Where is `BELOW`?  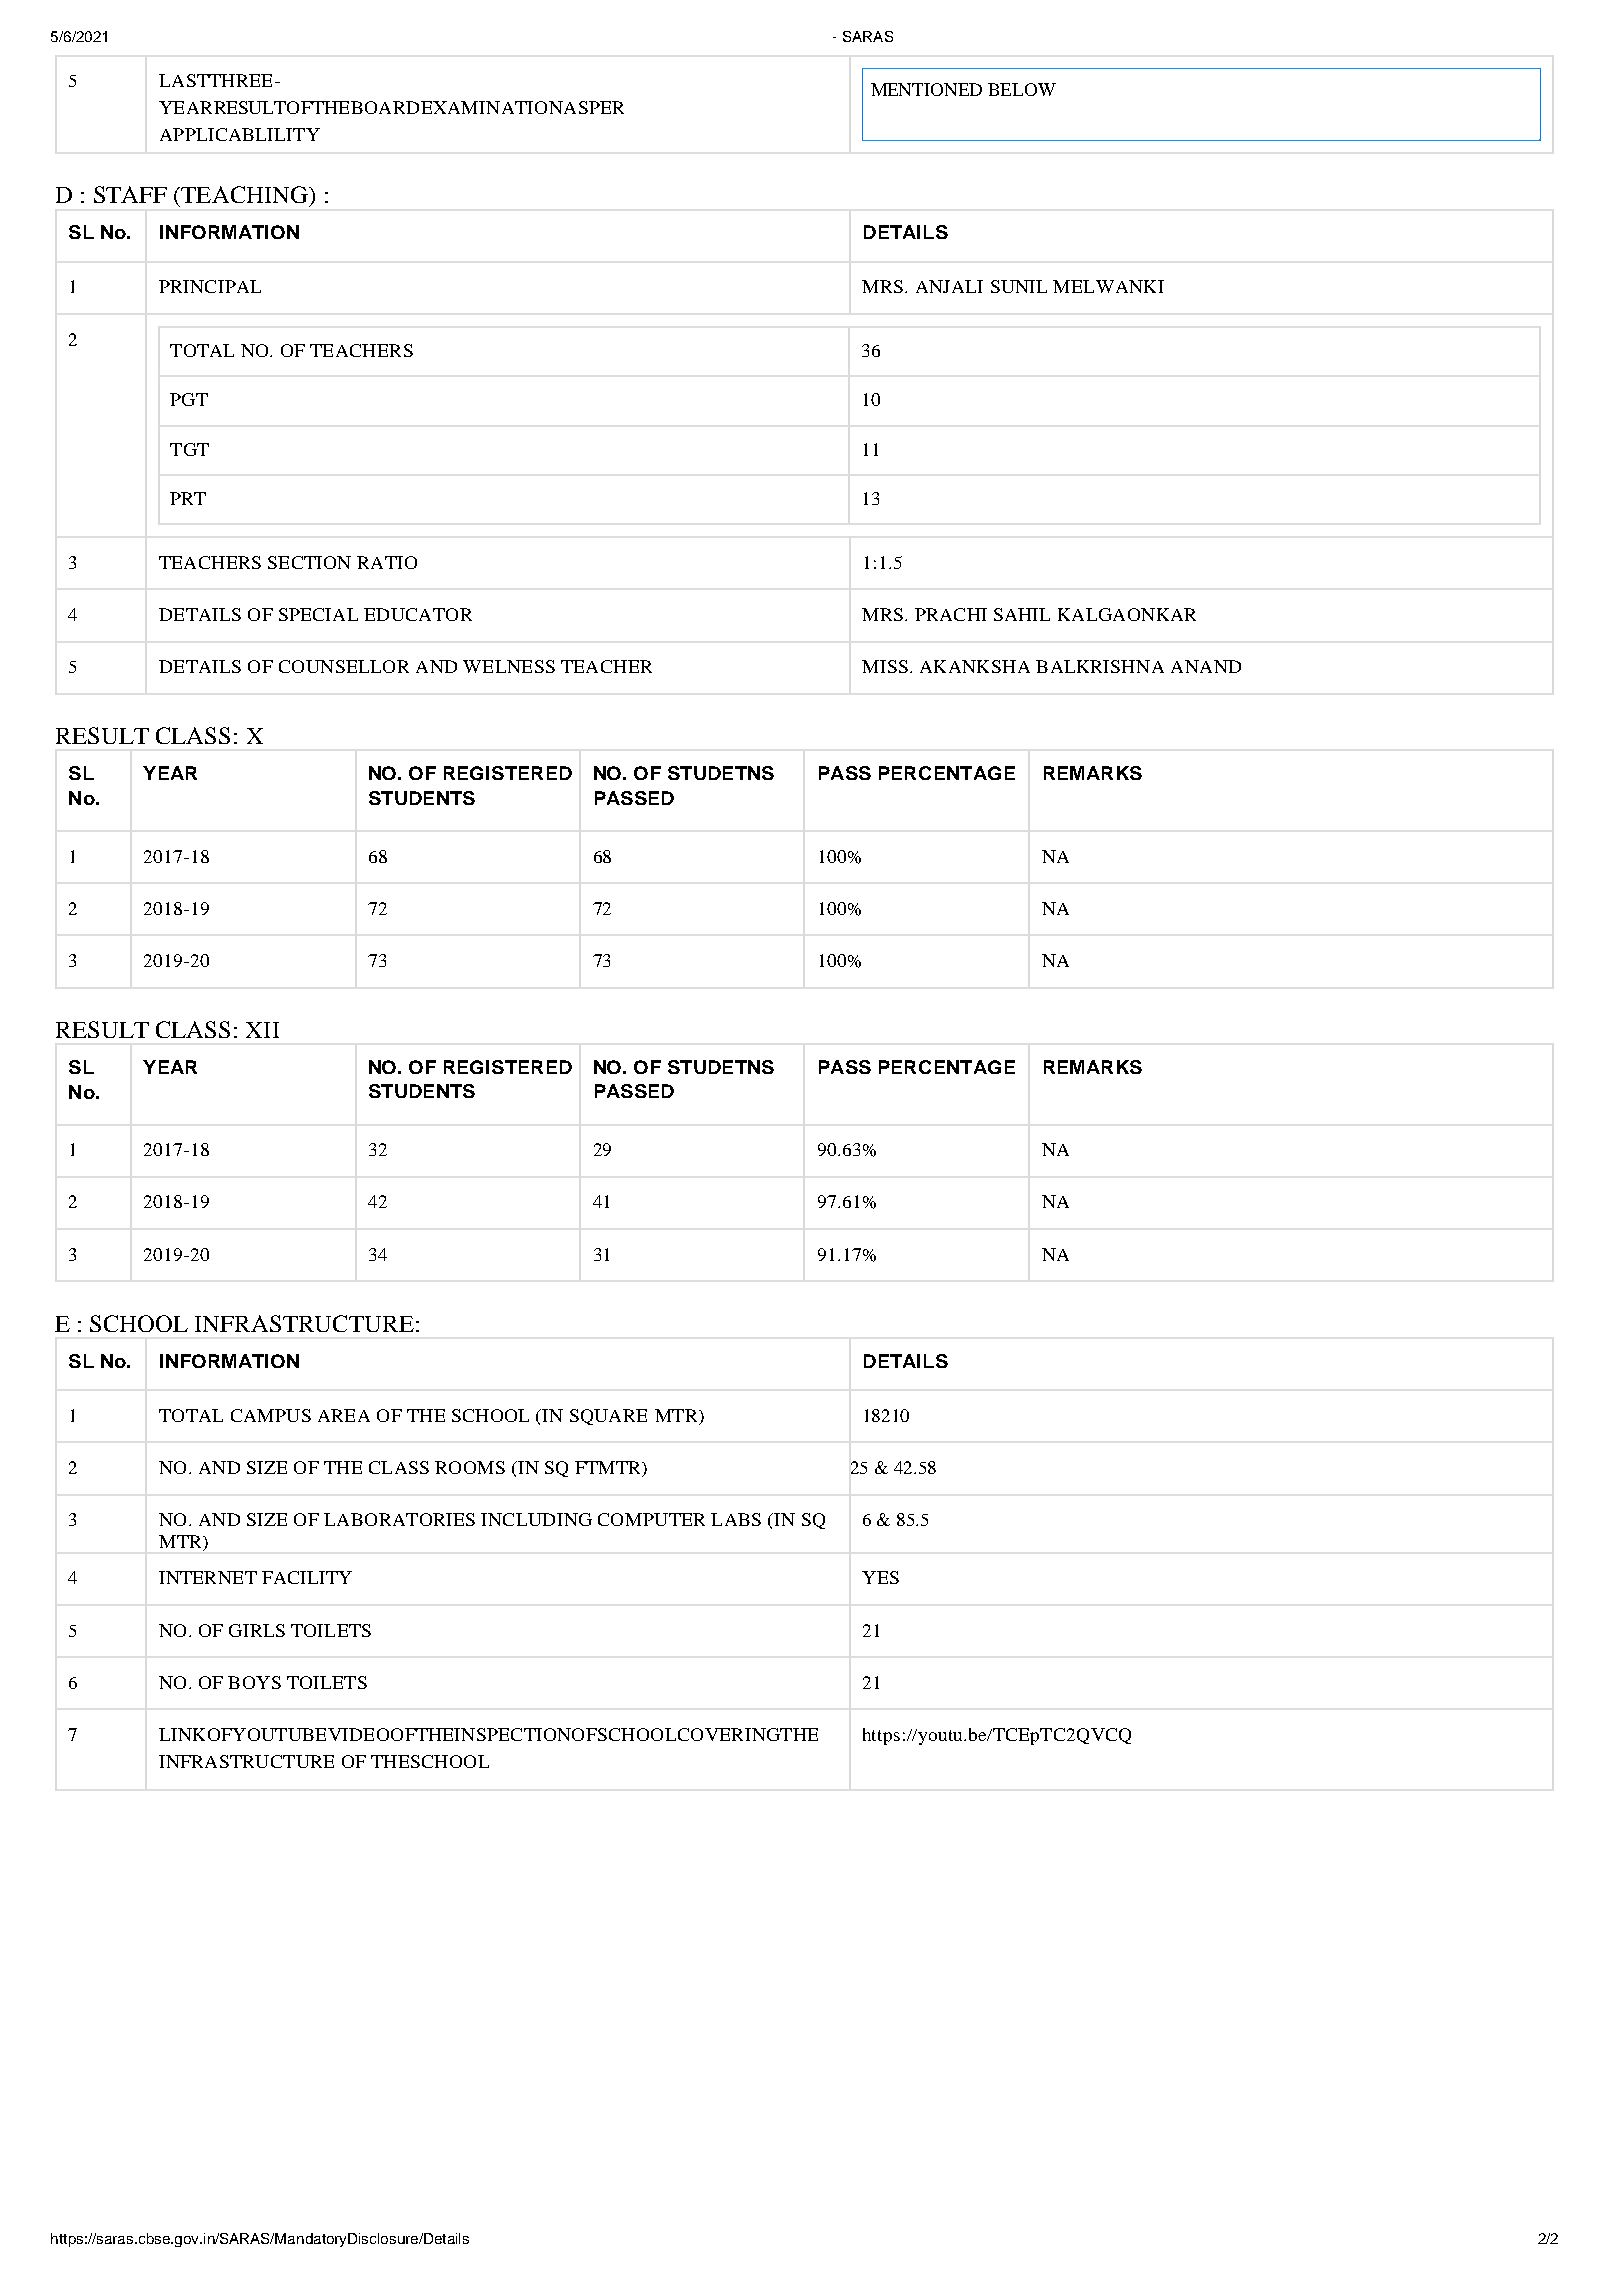 BELOW is located at coordinates (1022, 89).
